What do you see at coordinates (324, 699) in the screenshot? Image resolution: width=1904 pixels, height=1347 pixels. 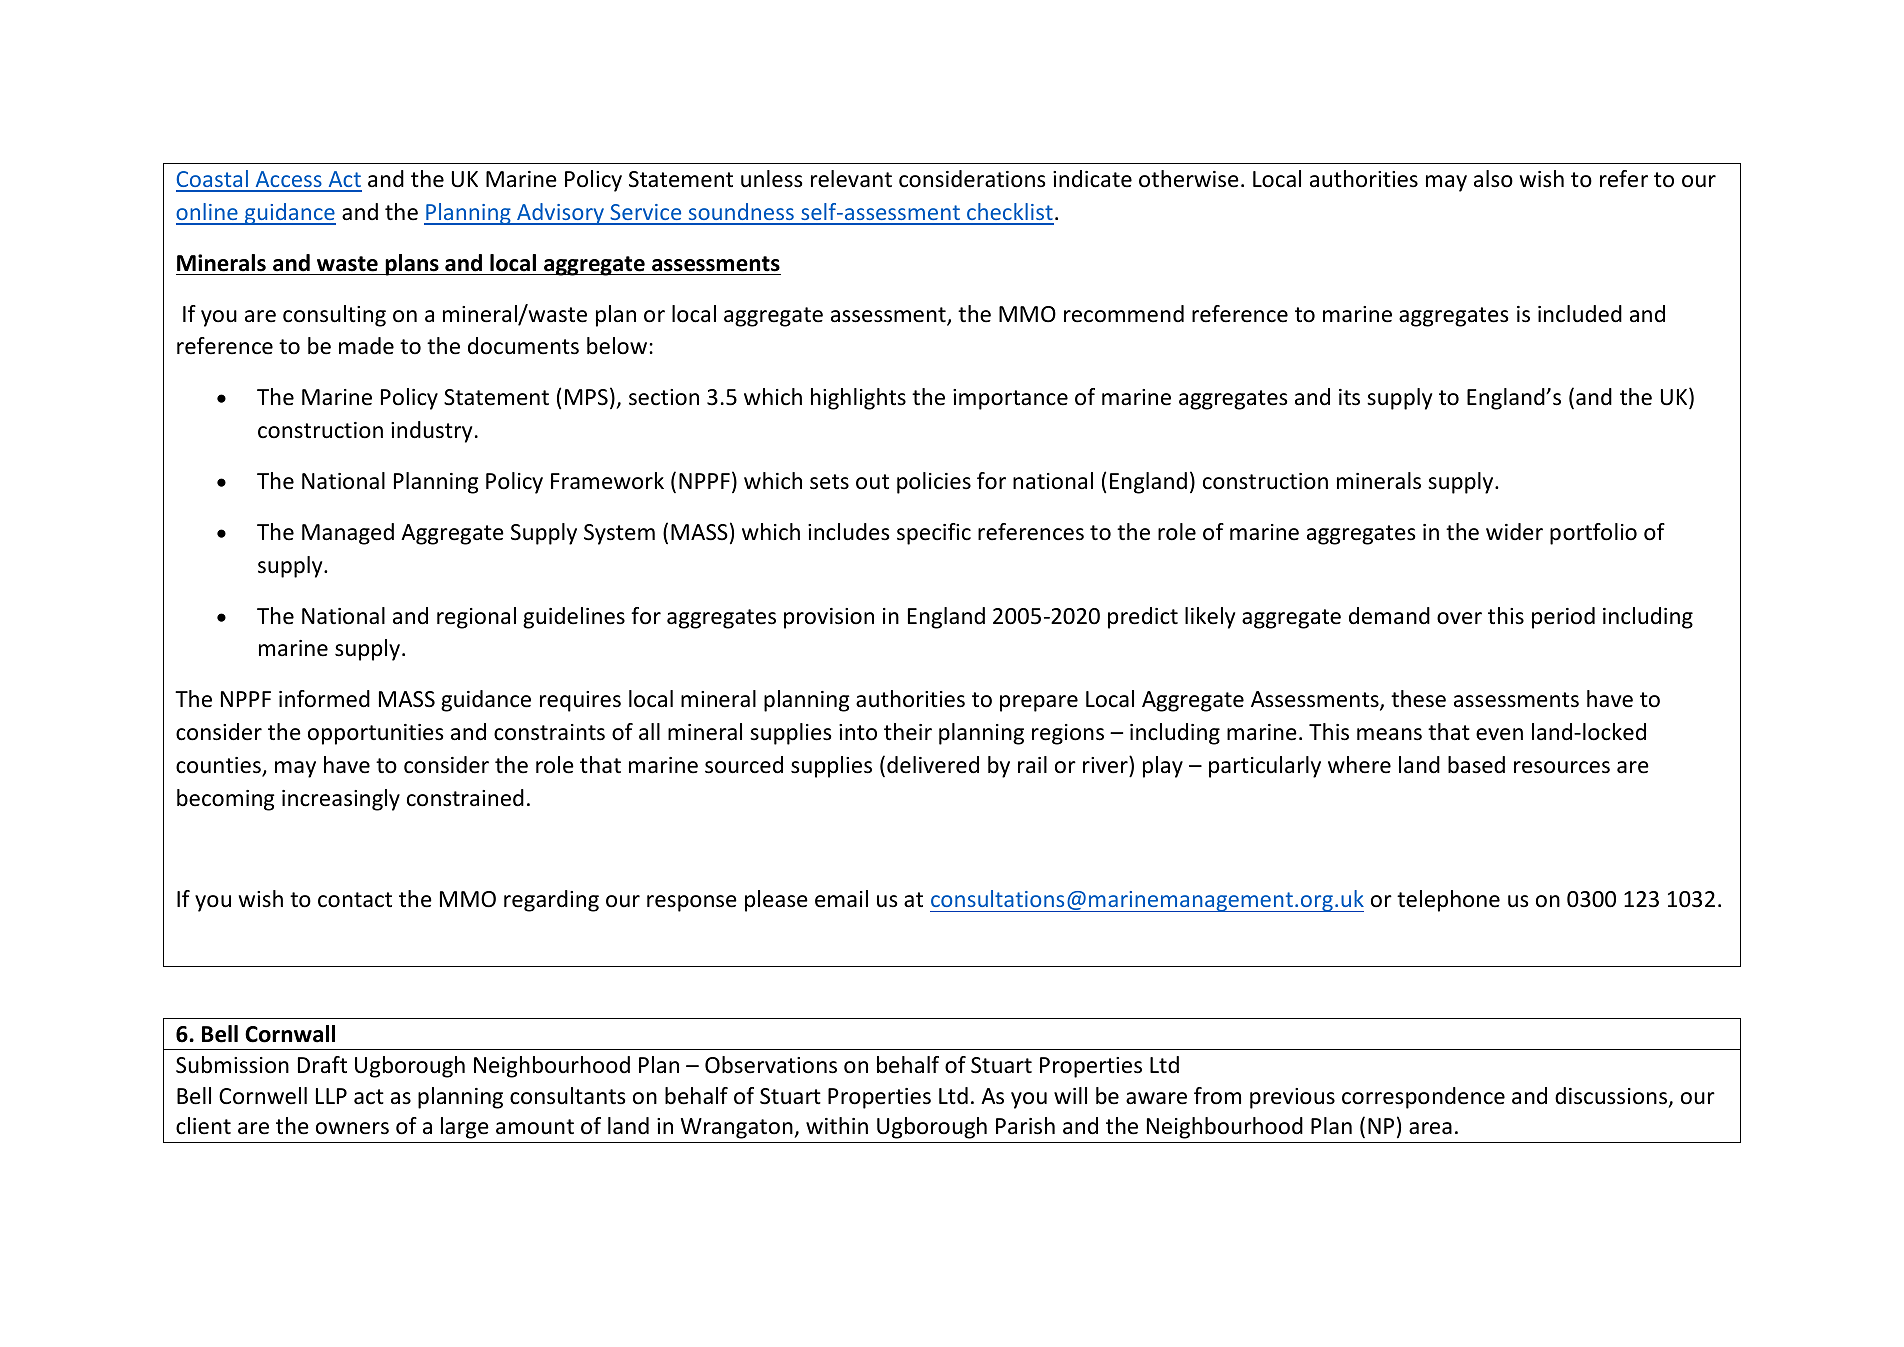 I see `informed` at bounding box center [324, 699].
